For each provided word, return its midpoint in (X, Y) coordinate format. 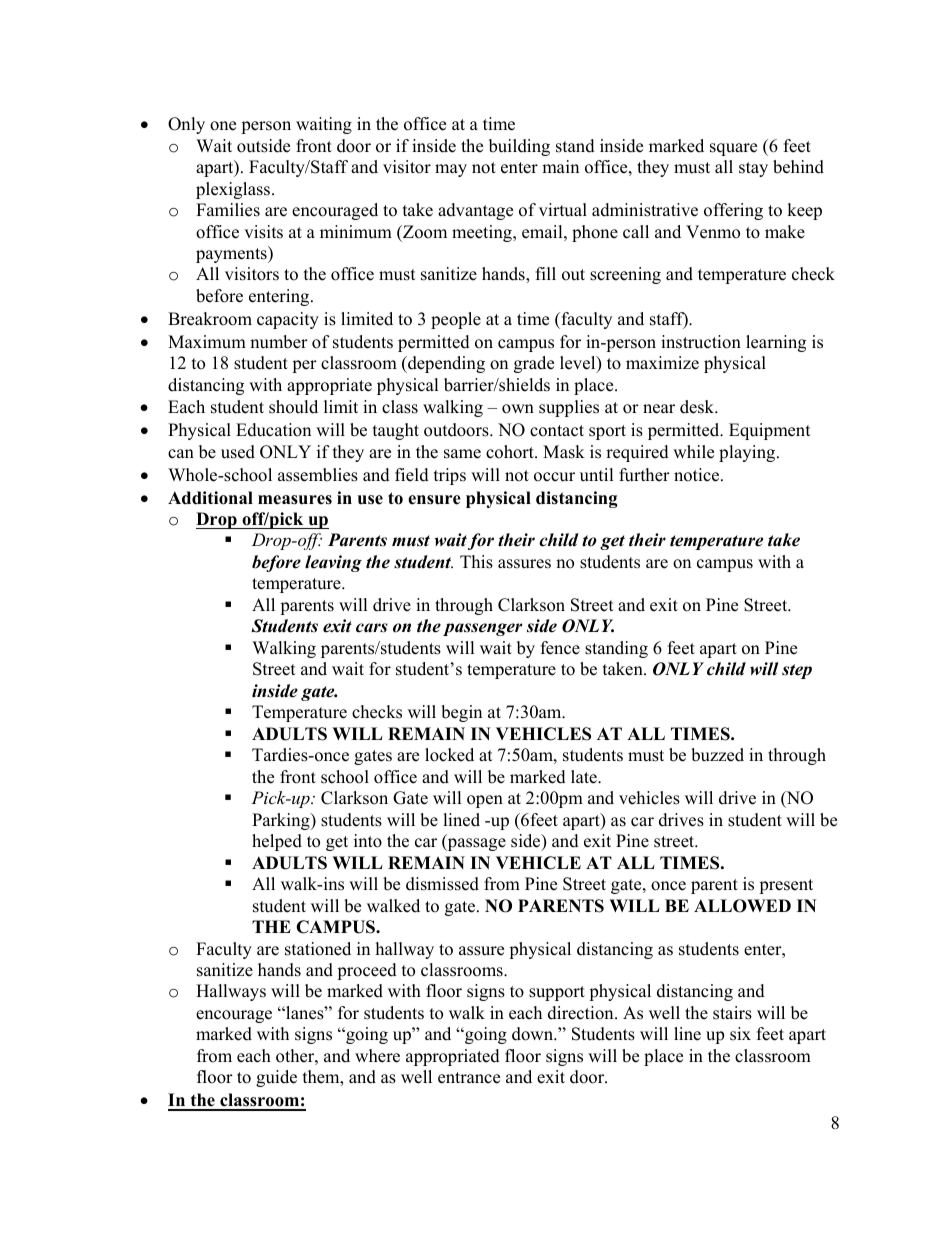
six (740, 1034)
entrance (469, 1078)
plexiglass (234, 190)
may (451, 170)
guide (276, 1078)
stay (753, 169)
